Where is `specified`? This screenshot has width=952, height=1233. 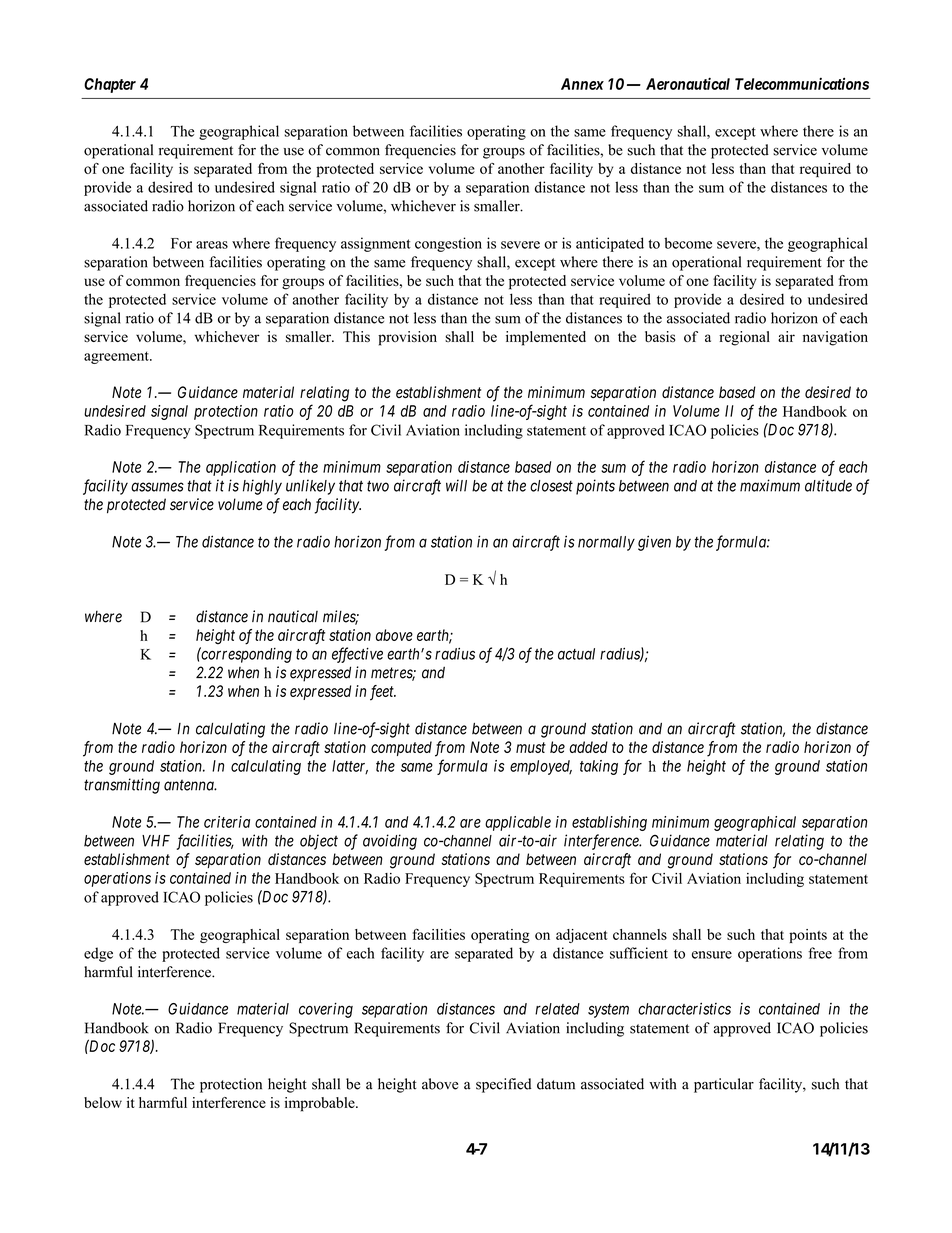 specified is located at coordinates (504, 1085).
